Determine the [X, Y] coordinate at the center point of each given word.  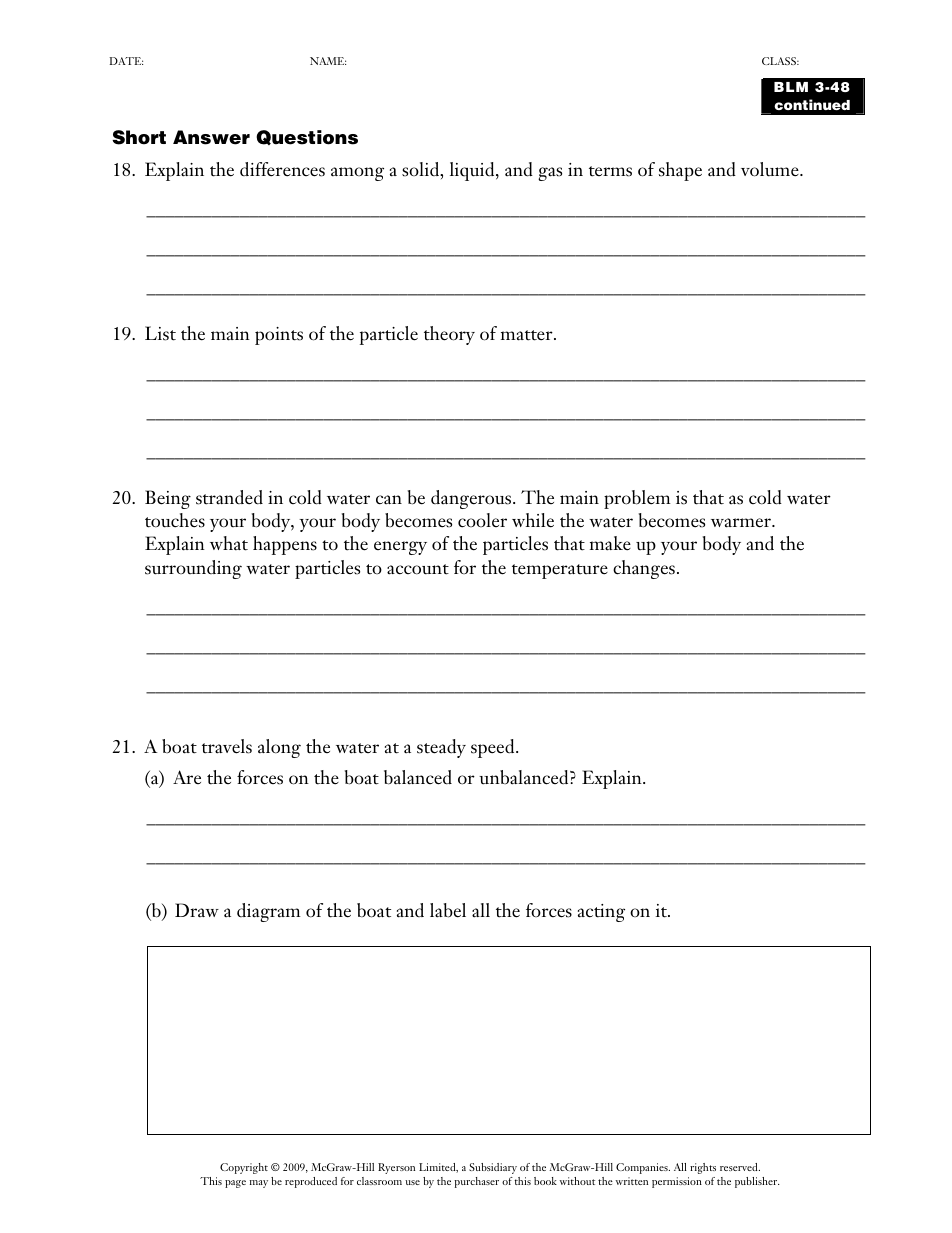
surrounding [193, 569]
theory [449, 335]
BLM [791, 87]
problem [637, 499]
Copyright [244, 1168]
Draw [197, 910]
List [160, 333]
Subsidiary [493, 1168]
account [418, 569]
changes [644, 569]
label [448, 910]
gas [550, 174]
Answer [211, 137]
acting [601, 913]
